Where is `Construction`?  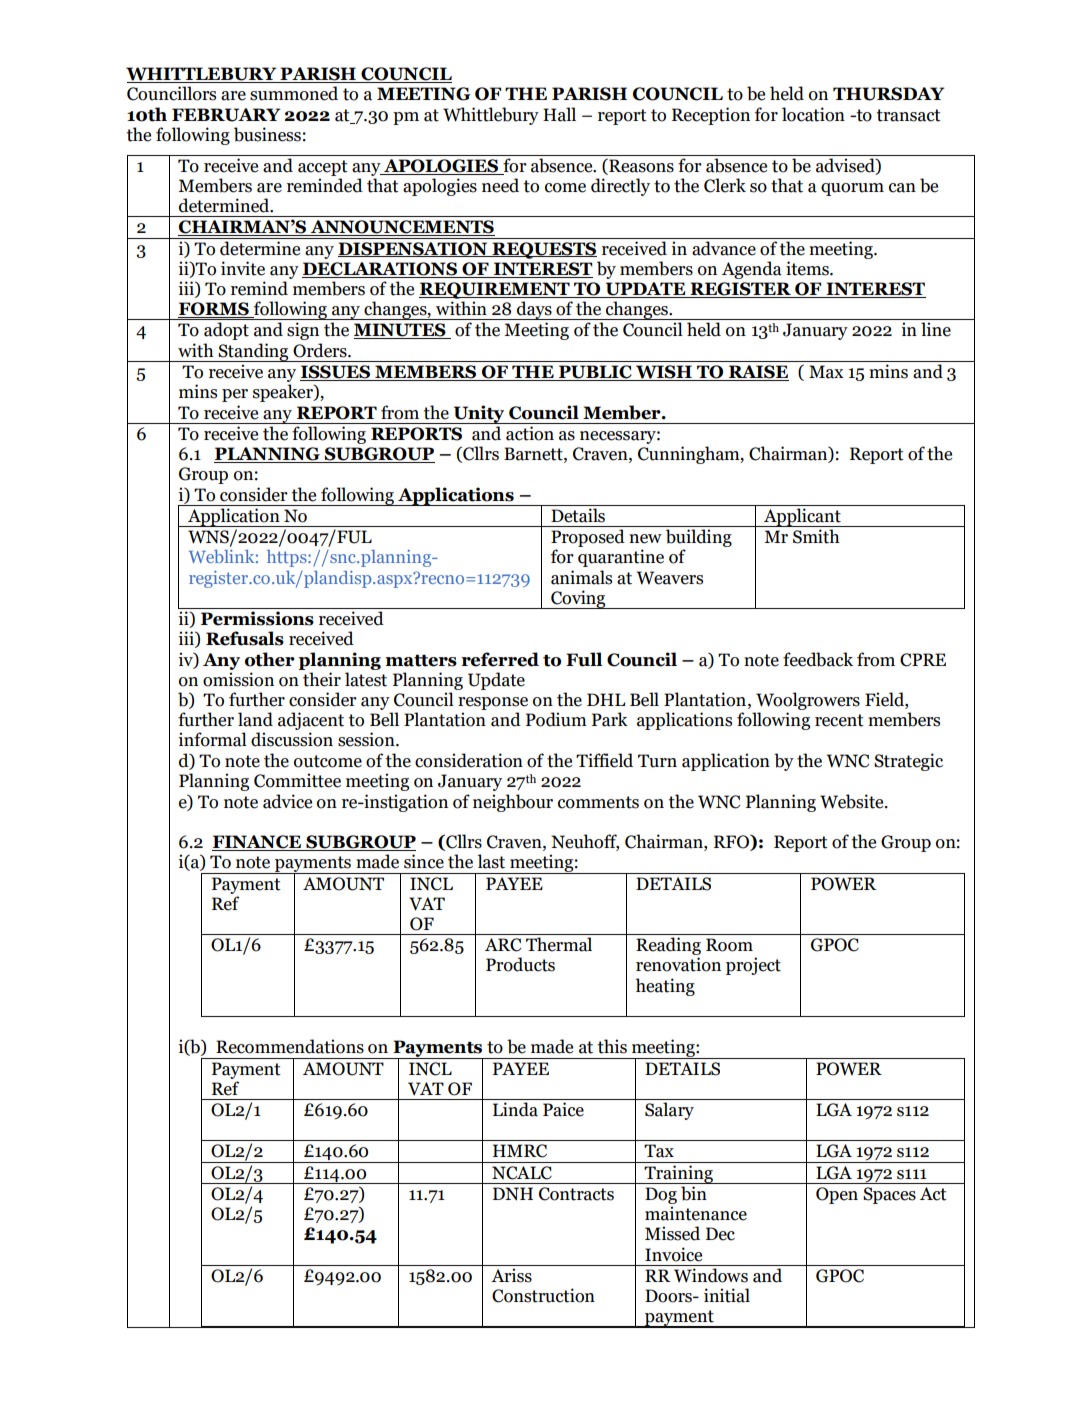 Construction is located at coordinates (543, 1295).
